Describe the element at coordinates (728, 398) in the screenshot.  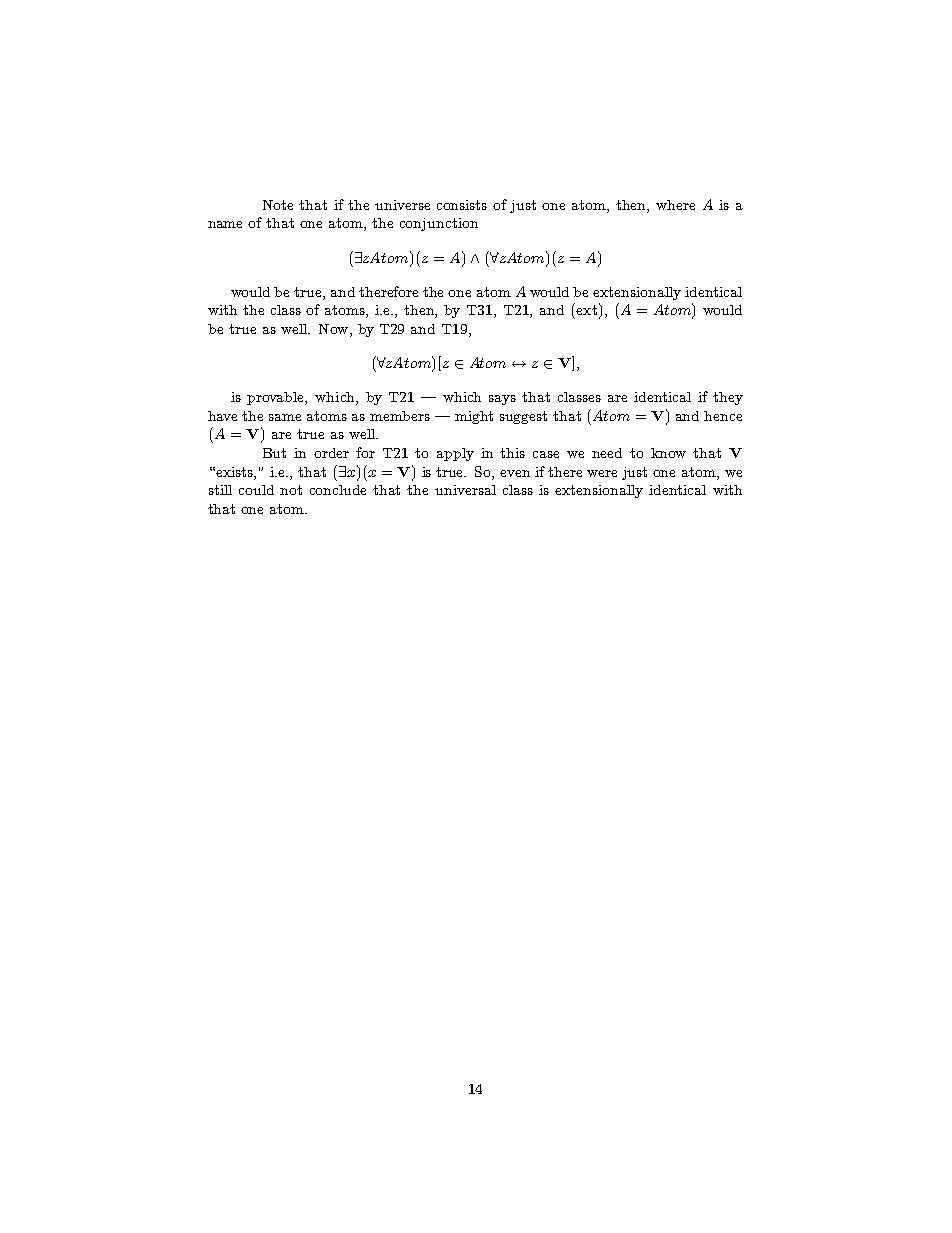
I see `they` at that location.
